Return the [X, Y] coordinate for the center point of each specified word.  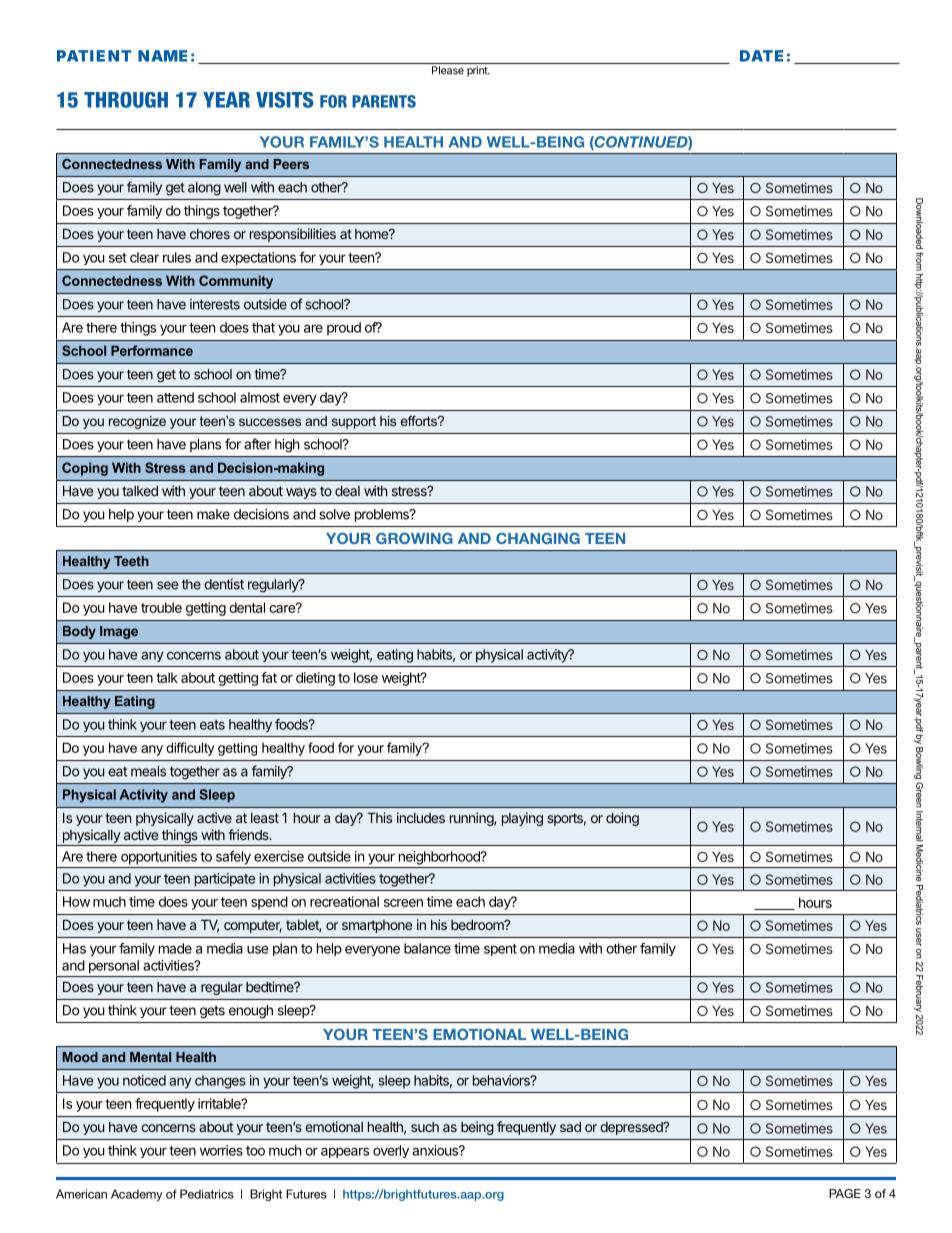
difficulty [190, 749]
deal [347, 491]
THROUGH [126, 100]
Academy [136, 1195]
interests [215, 304]
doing [622, 819]
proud [344, 329]
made [175, 948]
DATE [761, 56]
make [213, 514]
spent [500, 950]
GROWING [414, 538]
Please [448, 70]
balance [427, 948]
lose [366, 677]
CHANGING [538, 538]
